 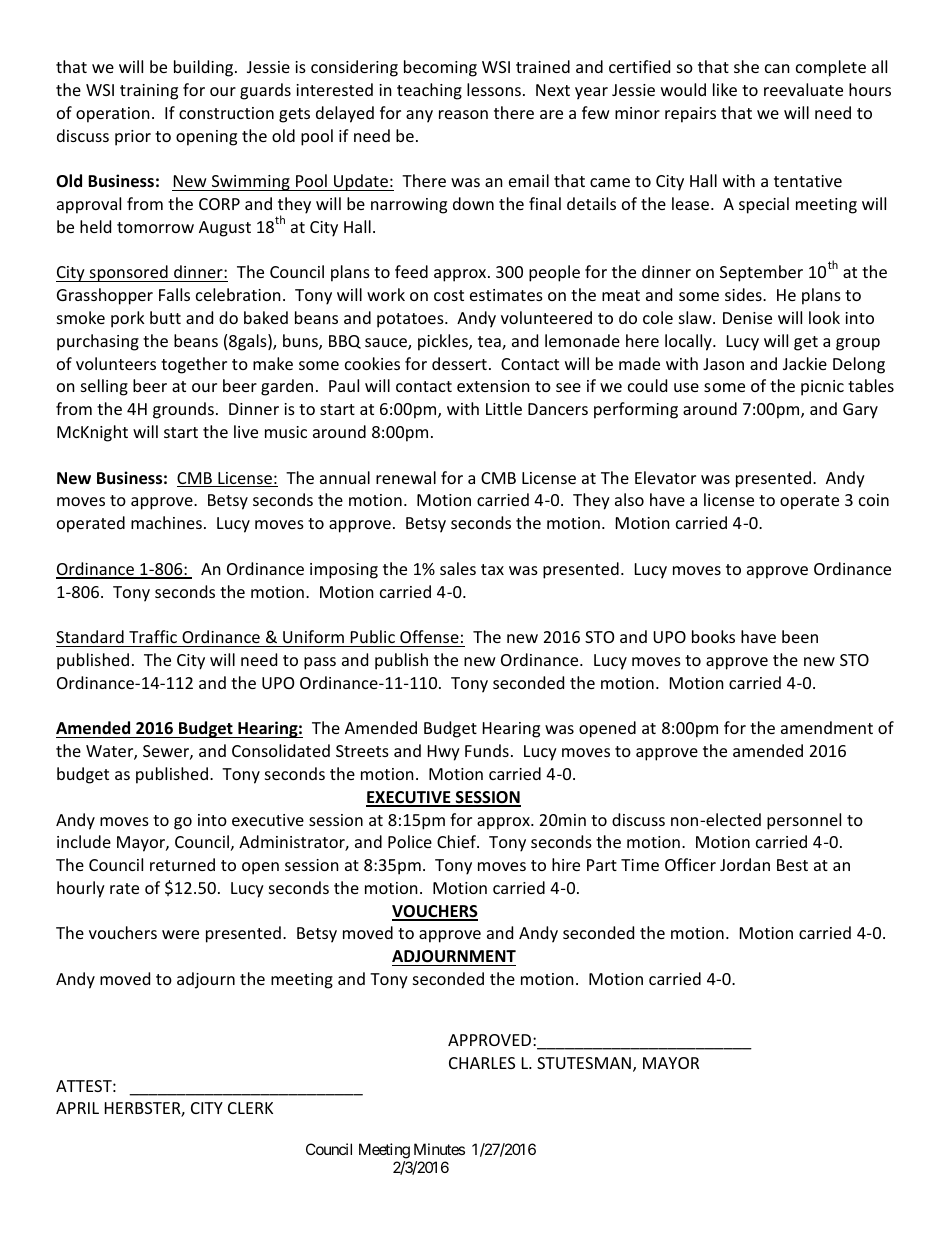 I want to click on been, so click(x=800, y=636).
